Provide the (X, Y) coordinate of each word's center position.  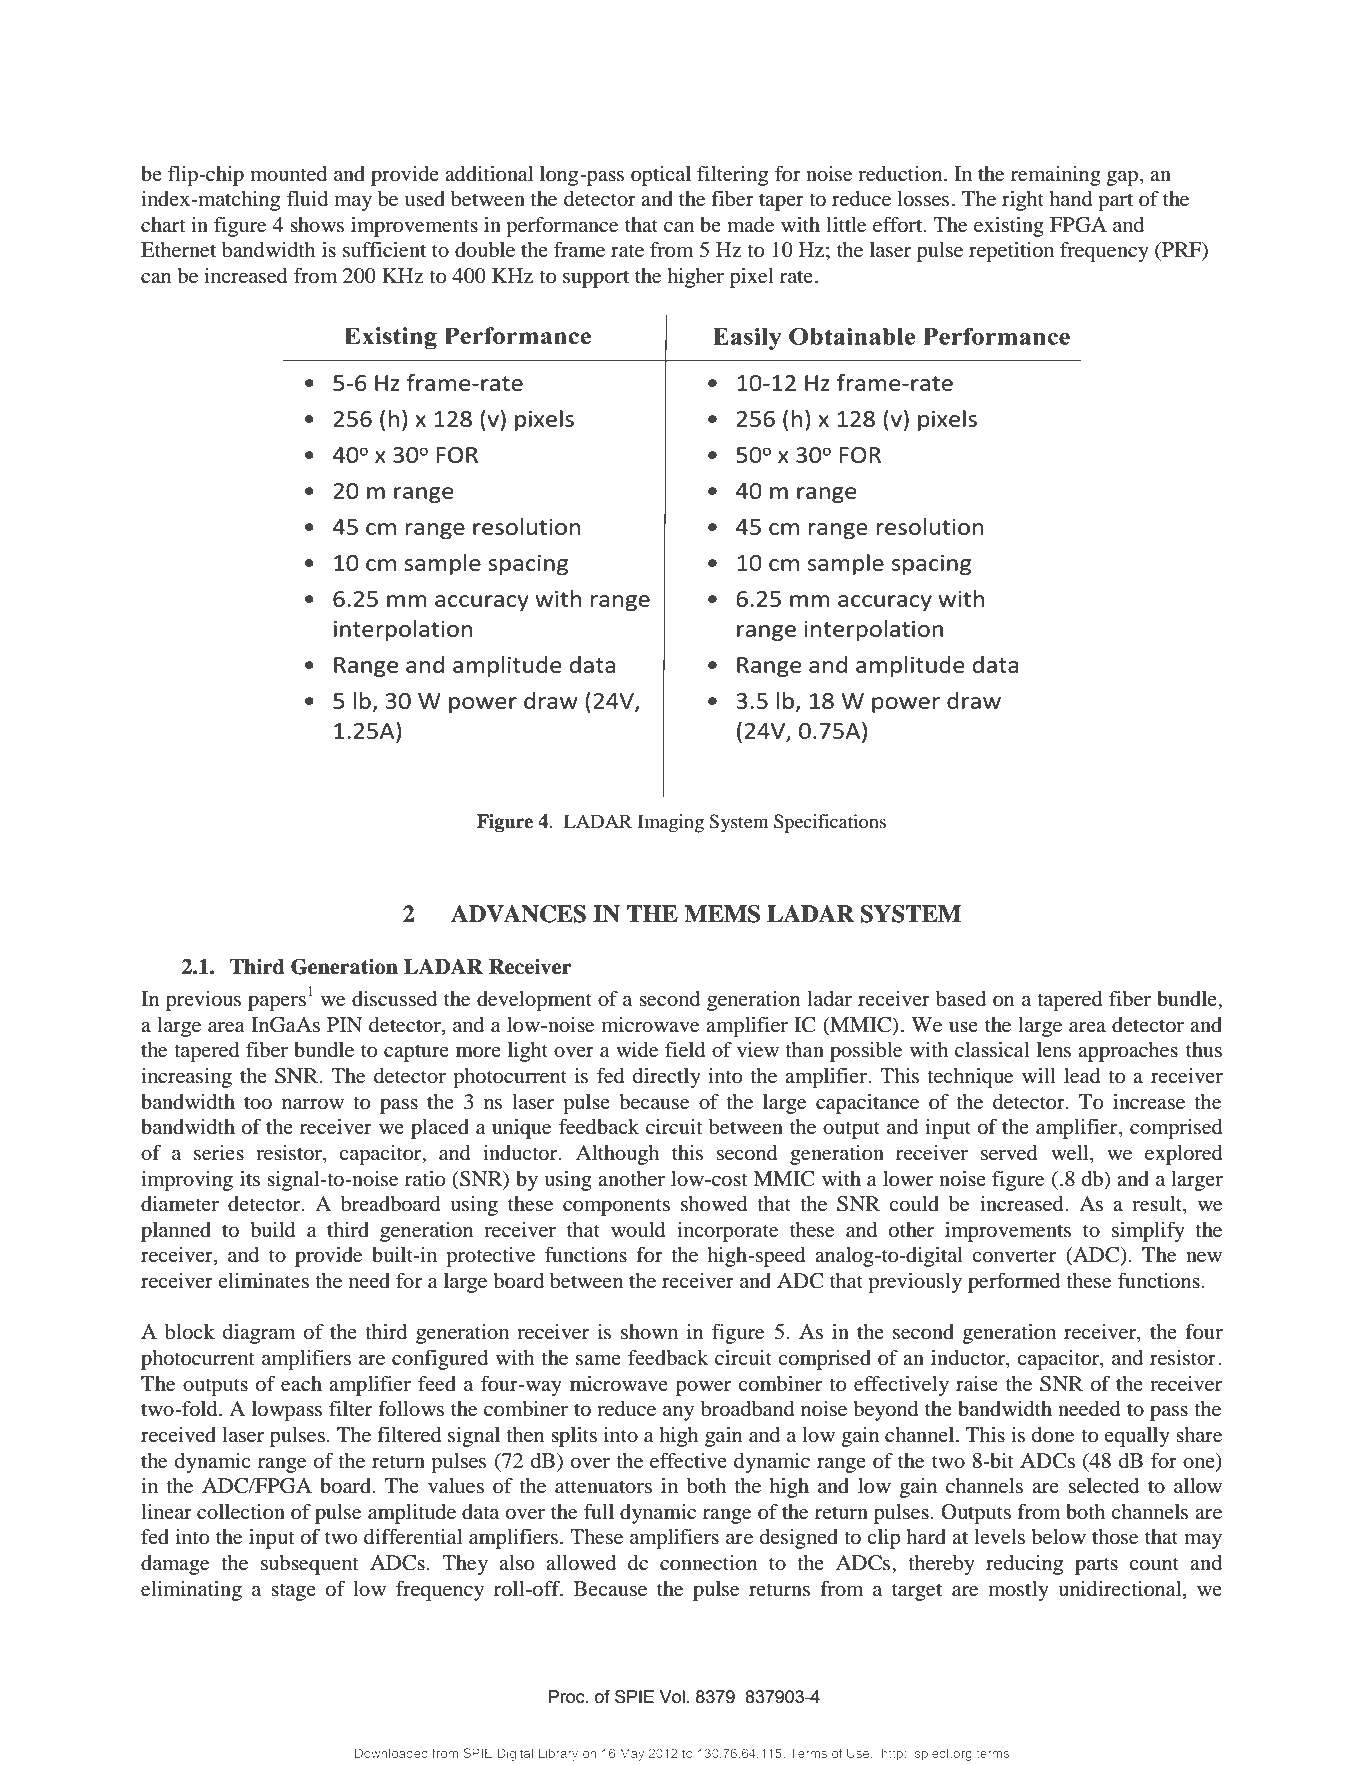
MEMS (722, 914)
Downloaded (391, 1753)
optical (661, 176)
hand (1071, 199)
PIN (345, 1024)
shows (317, 225)
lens (1054, 1049)
